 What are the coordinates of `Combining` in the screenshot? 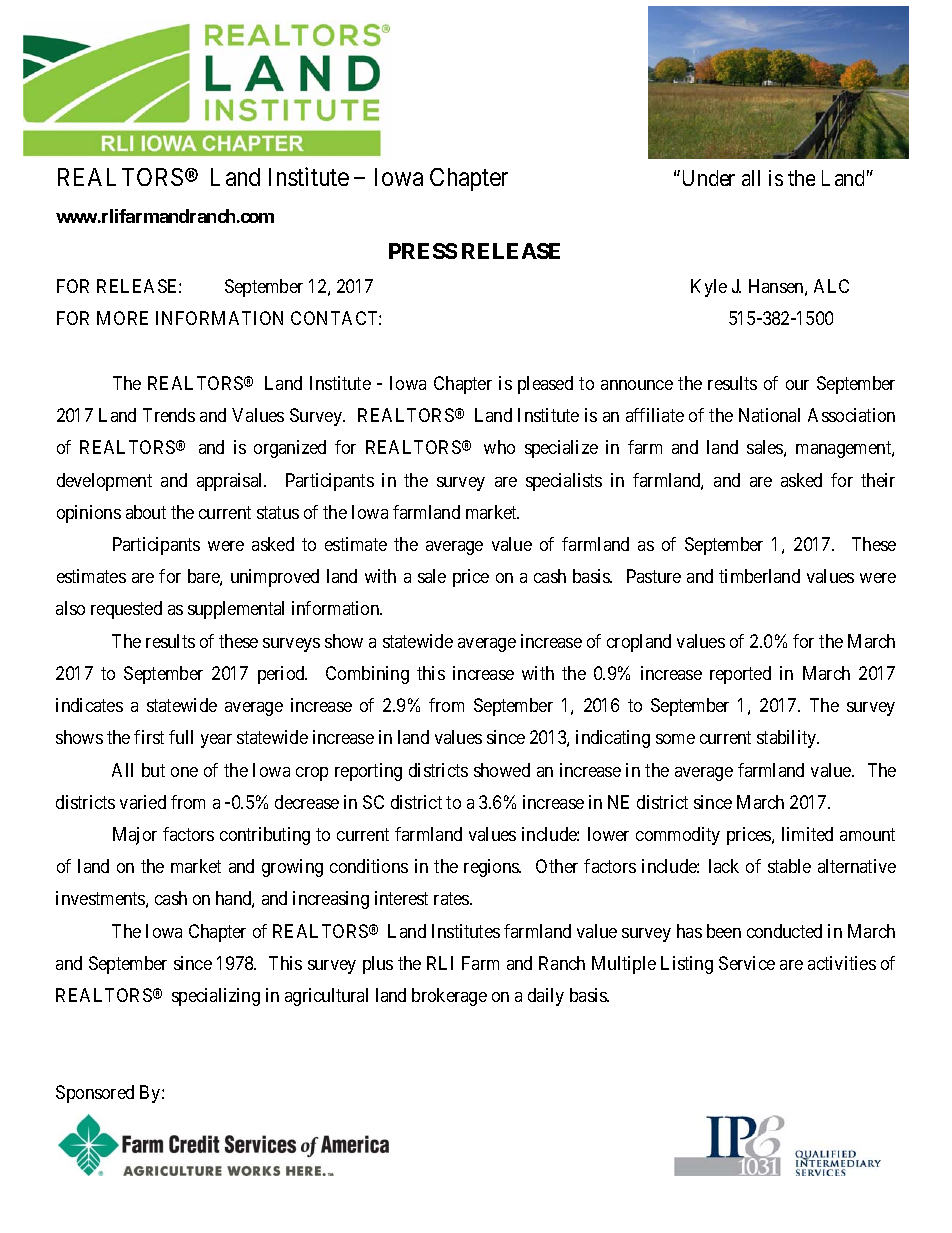 It's located at (367, 675).
